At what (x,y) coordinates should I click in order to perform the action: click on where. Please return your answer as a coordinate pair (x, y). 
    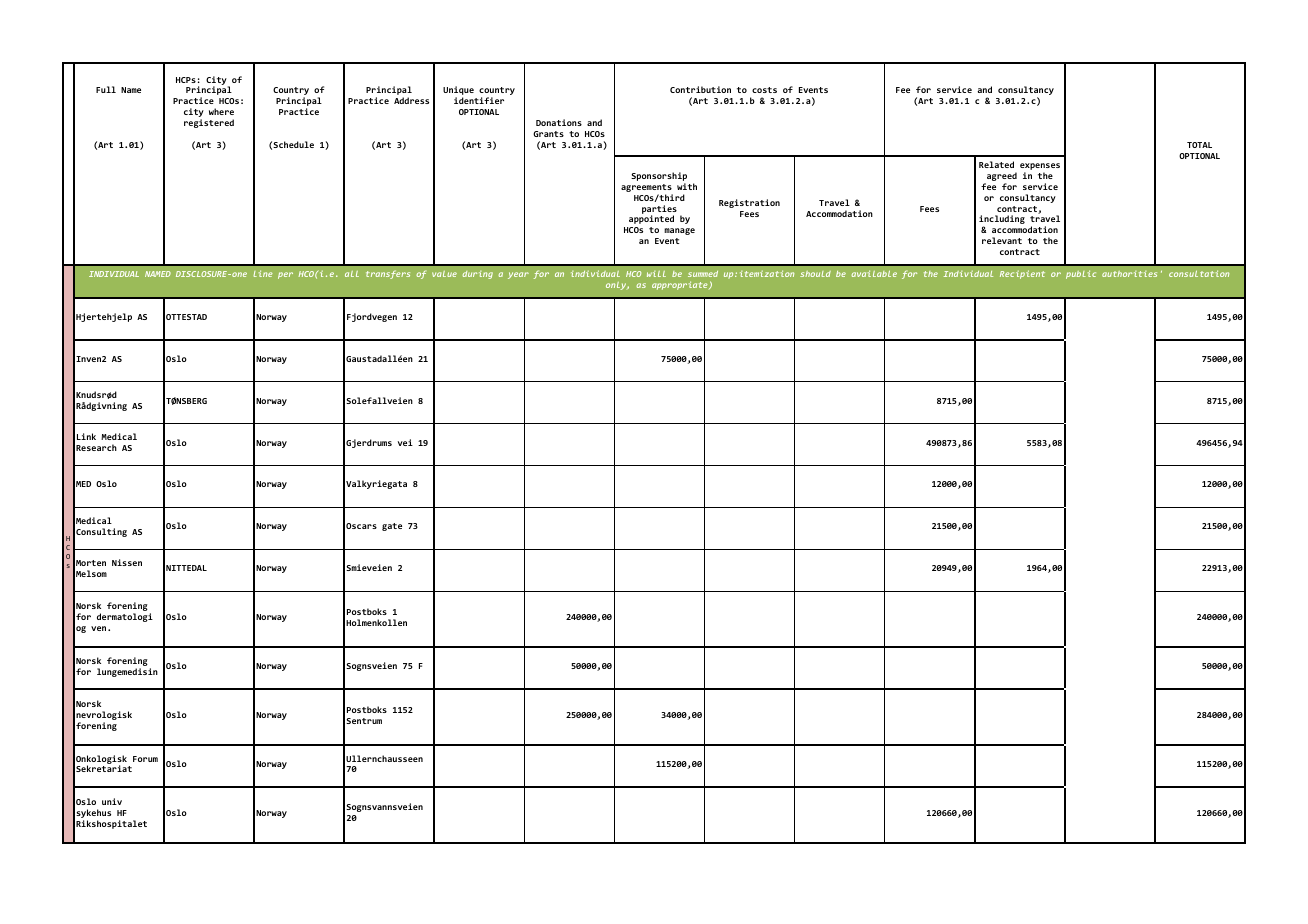
    Looking at the image, I should click on (221, 111).
